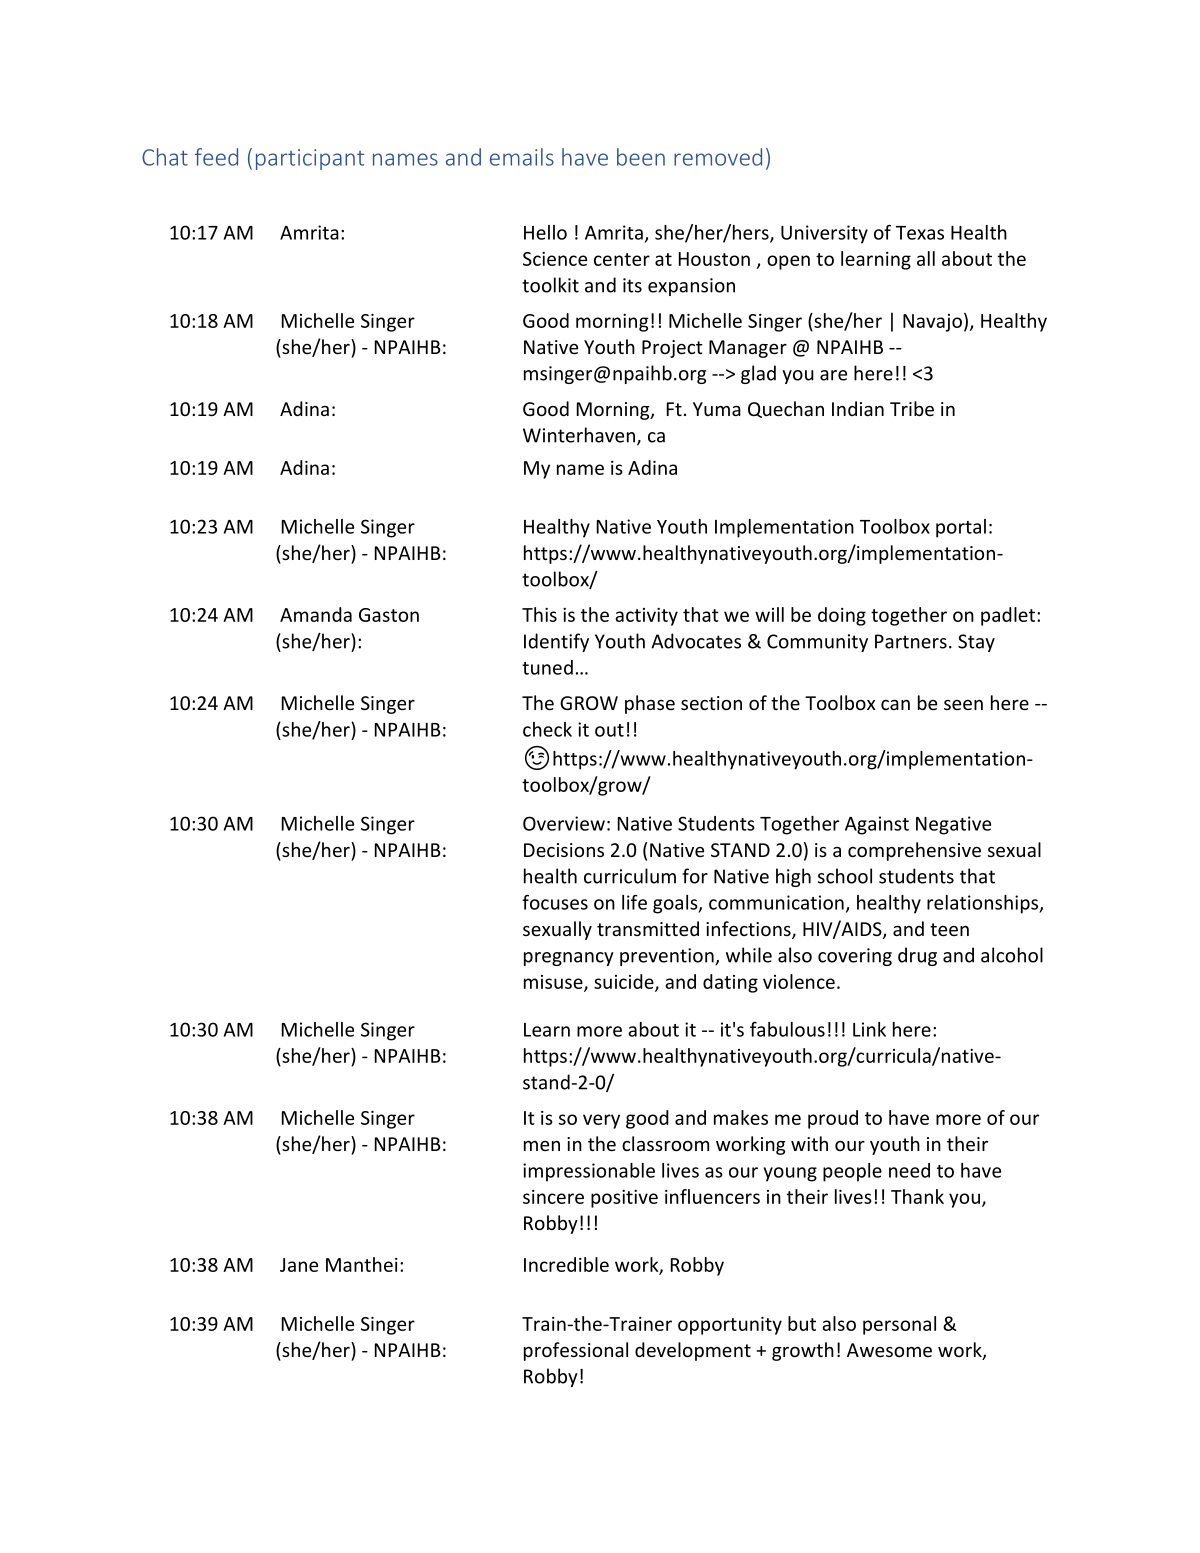 The width and height of the screenshot is (1200, 1553). Describe the element at coordinates (914, 851) in the screenshot. I see `comprehensive` at that location.
